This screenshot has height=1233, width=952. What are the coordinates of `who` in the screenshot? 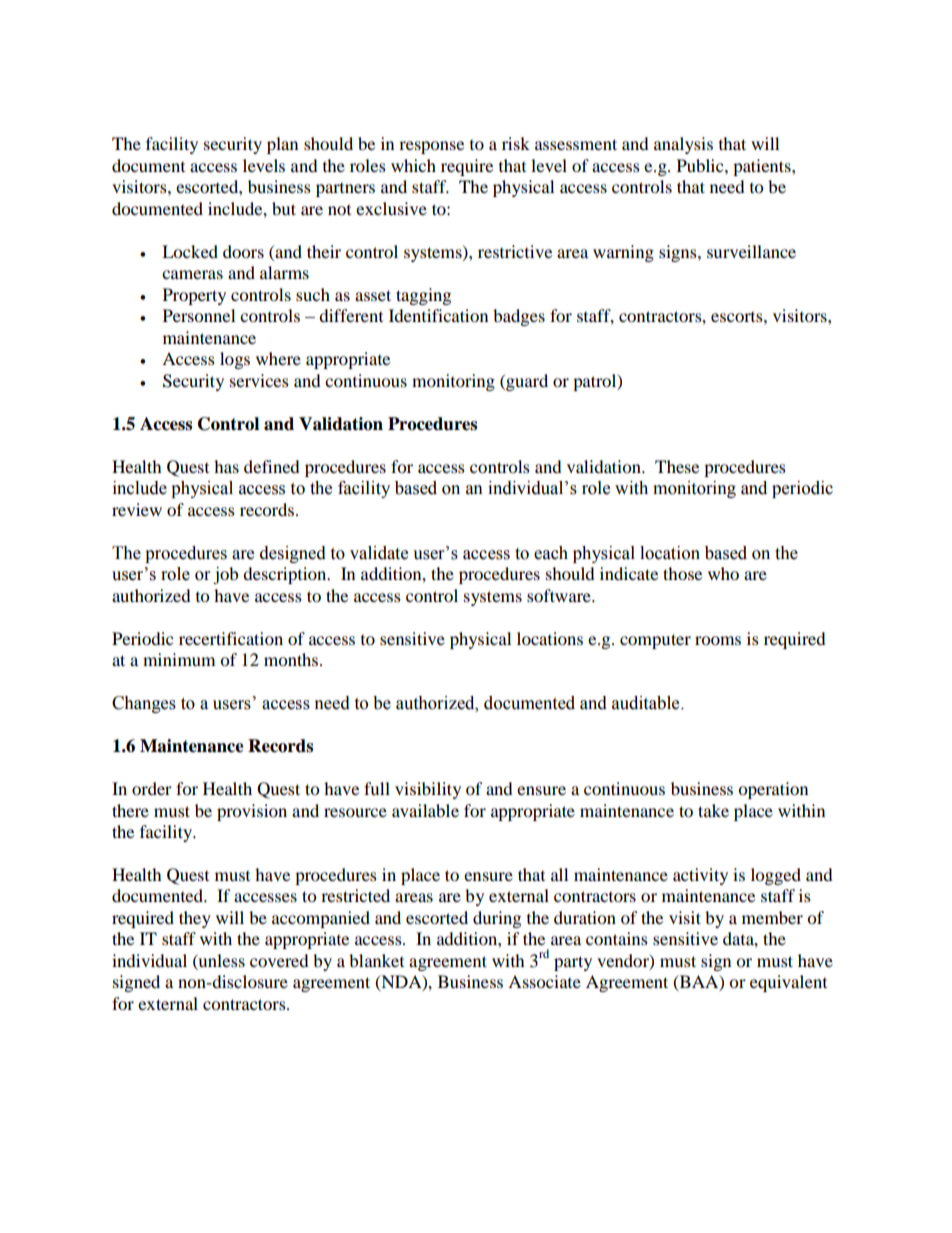 It's located at (723, 573).
